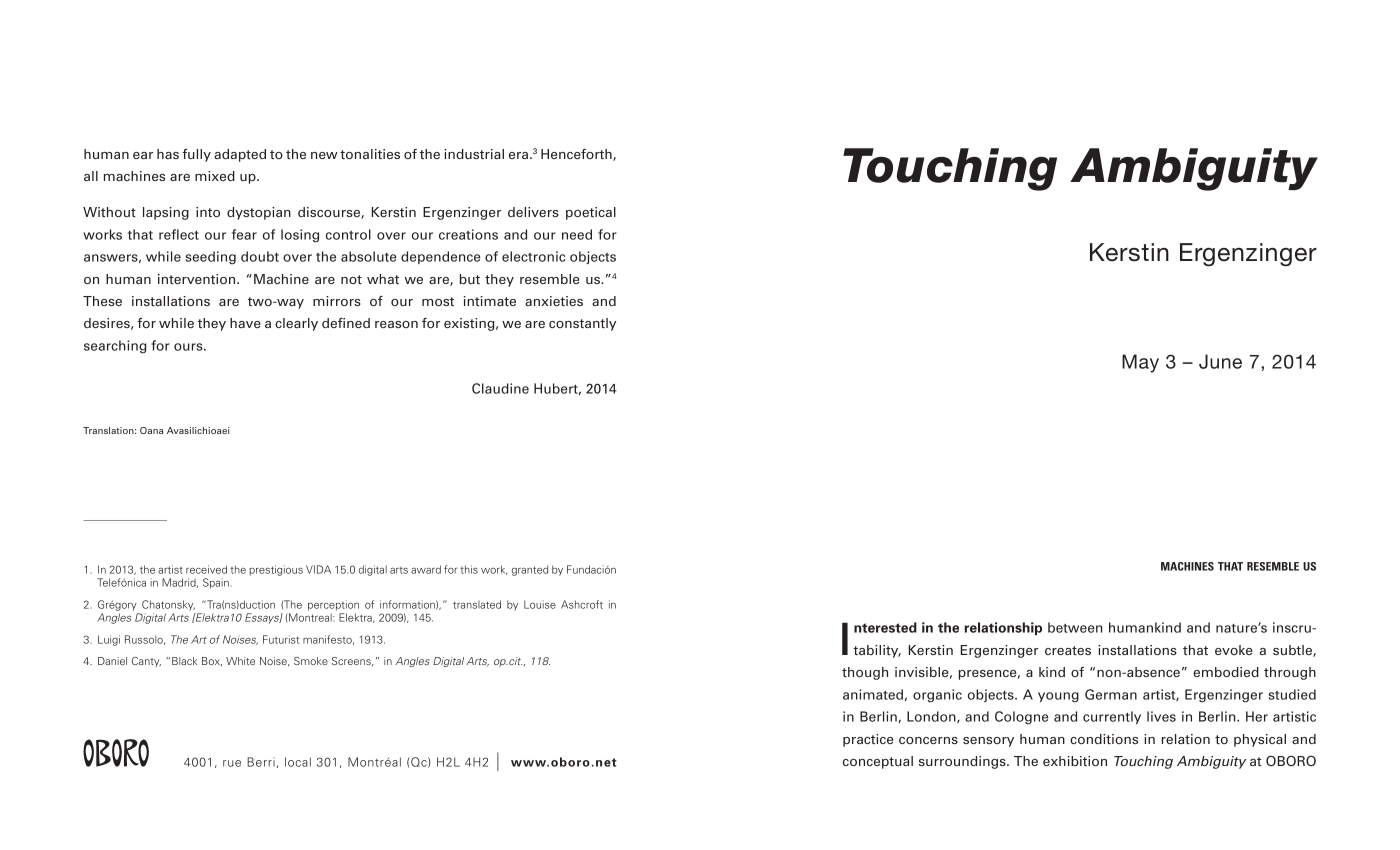 The width and height of the screenshot is (1400, 850). What do you see at coordinates (591, 213) in the screenshot?
I see `poetical` at bounding box center [591, 213].
